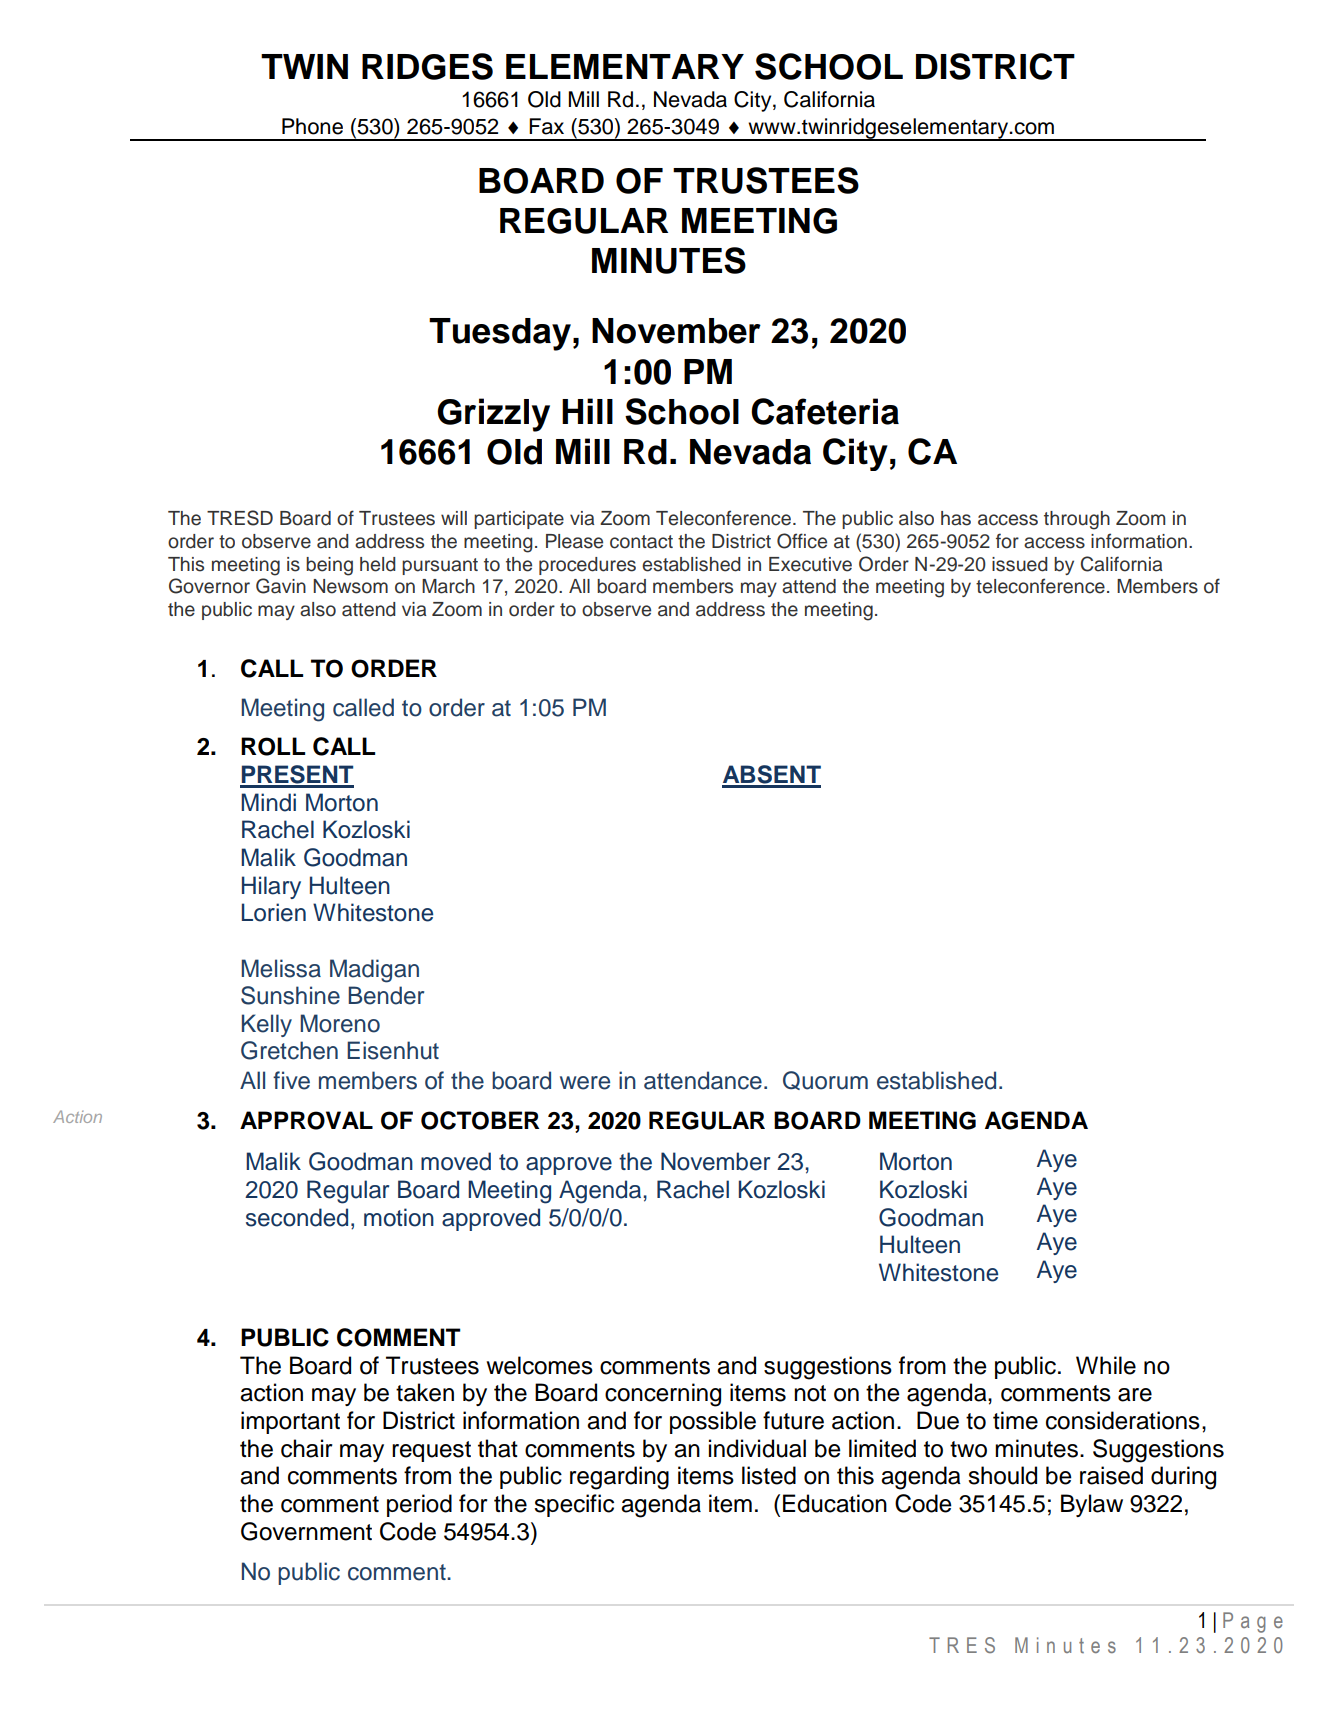  Describe the element at coordinates (825, 1080) in the screenshot. I see `Quorum` at that location.
